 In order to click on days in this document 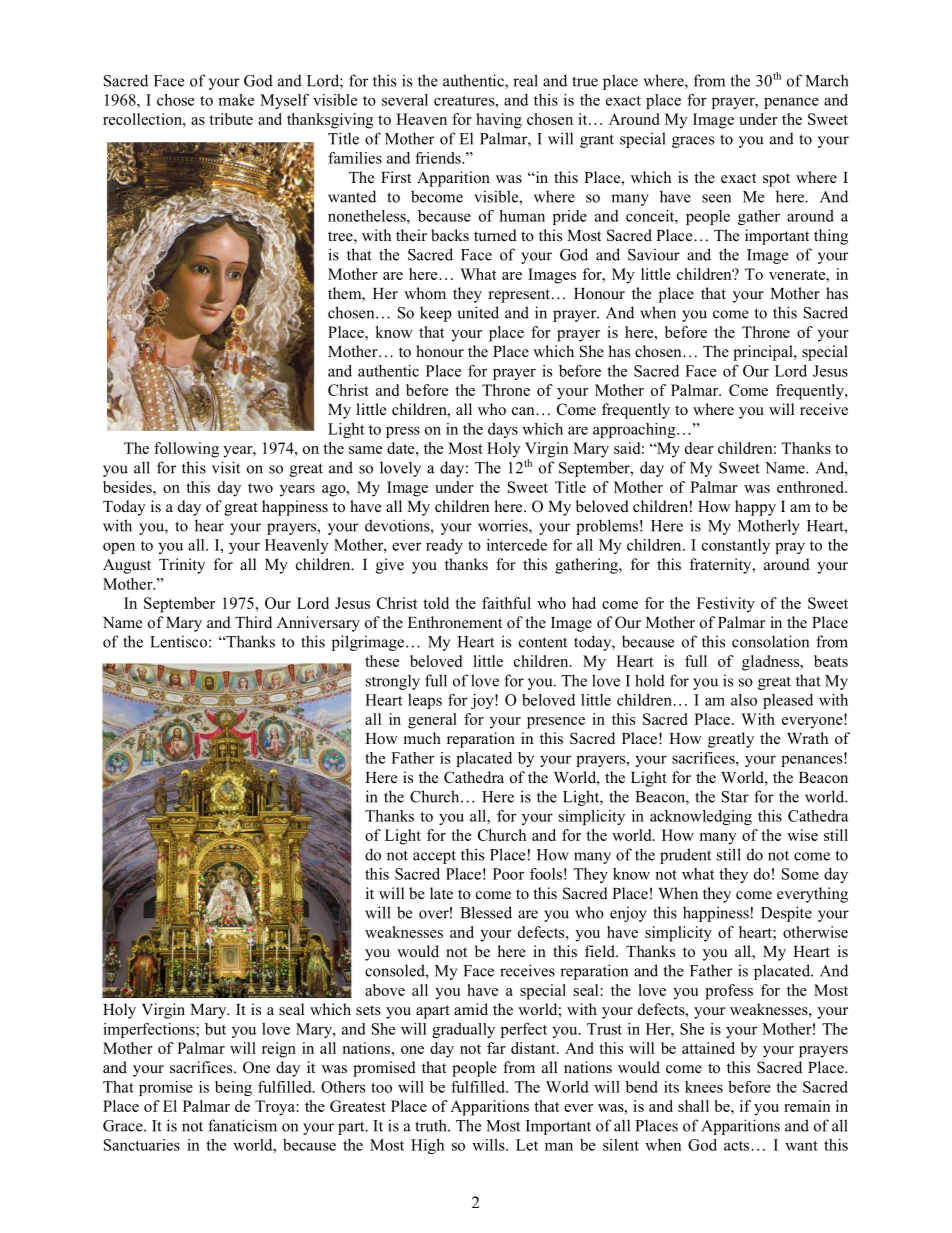, I will do `click(503, 430)`.
